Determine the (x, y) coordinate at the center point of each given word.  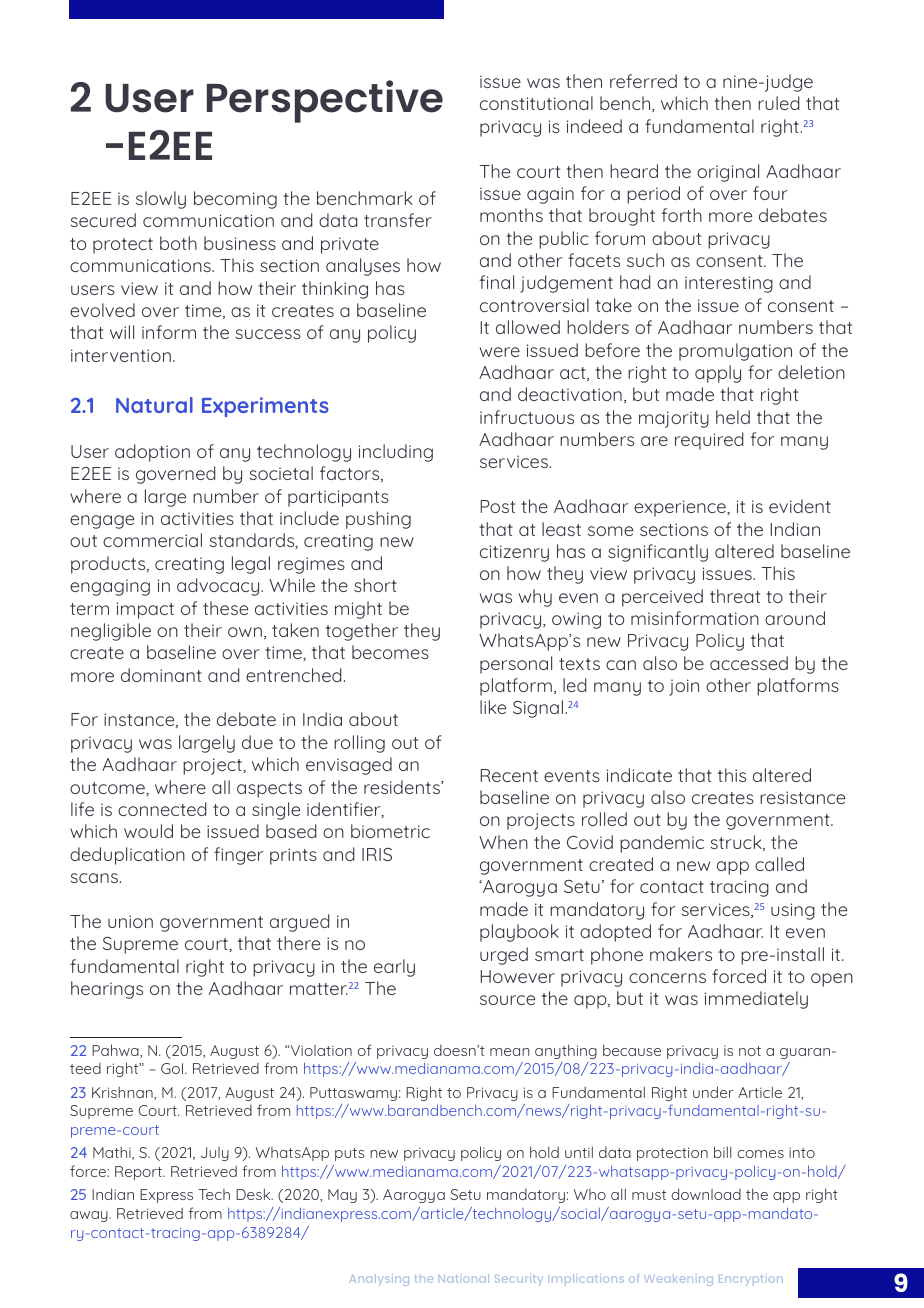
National (464, 1278)
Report (140, 1173)
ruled (779, 103)
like (493, 707)
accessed (749, 663)
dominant (161, 675)
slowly (161, 200)
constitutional (536, 103)
